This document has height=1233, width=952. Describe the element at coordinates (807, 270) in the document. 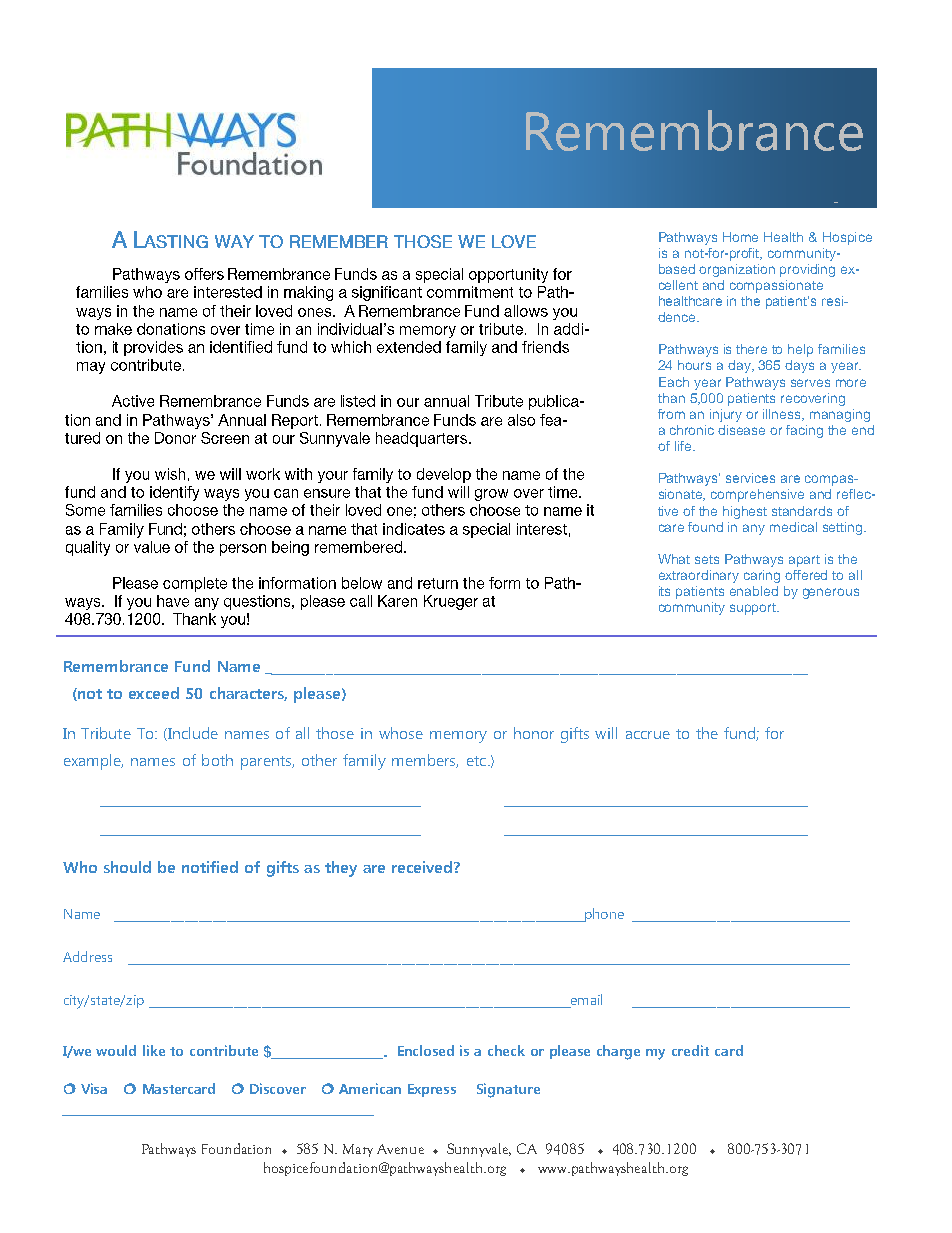

I see `providing` at that location.
